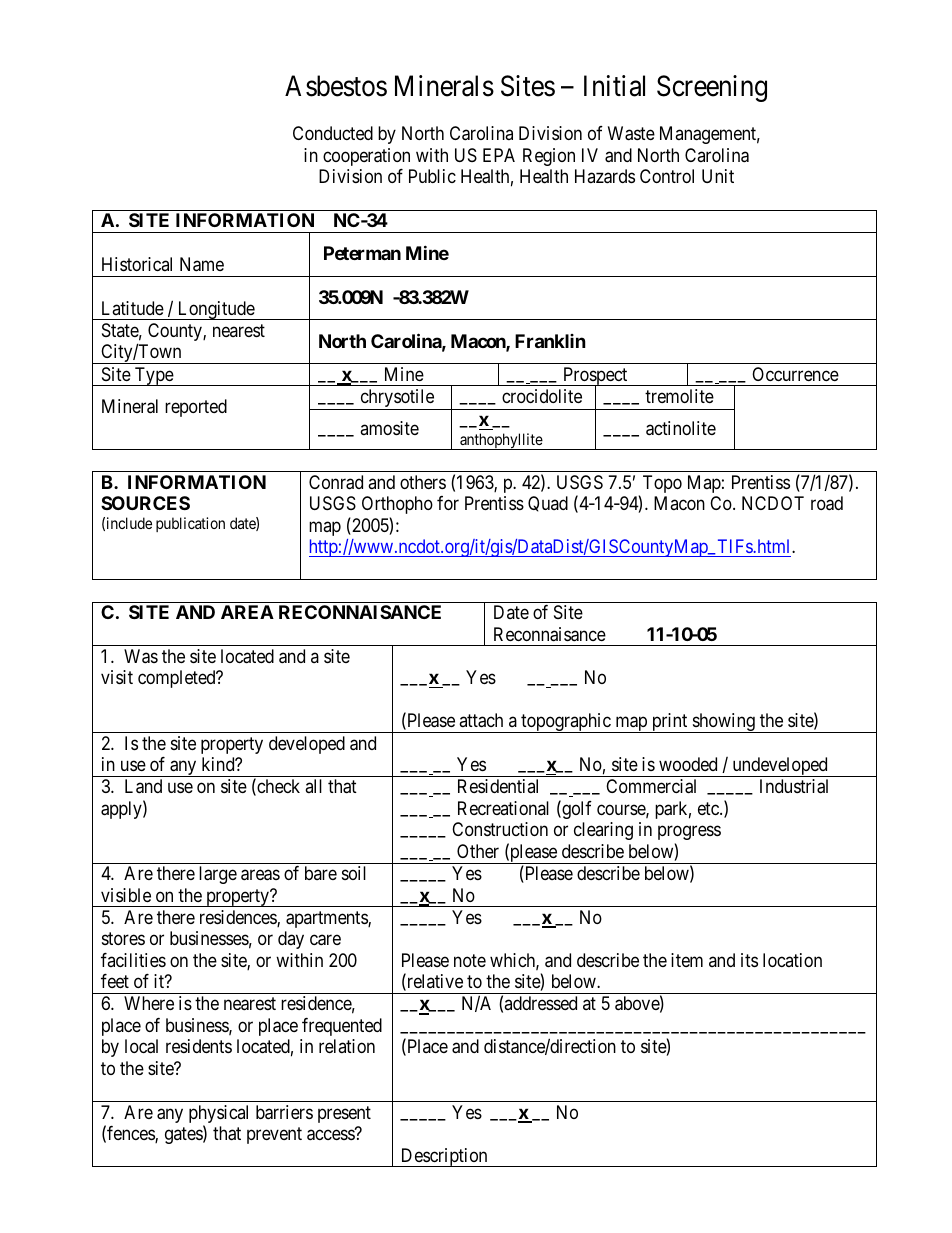 The image size is (952, 1233). Describe the element at coordinates (470, 960) in the image. I see `note` at that location.
